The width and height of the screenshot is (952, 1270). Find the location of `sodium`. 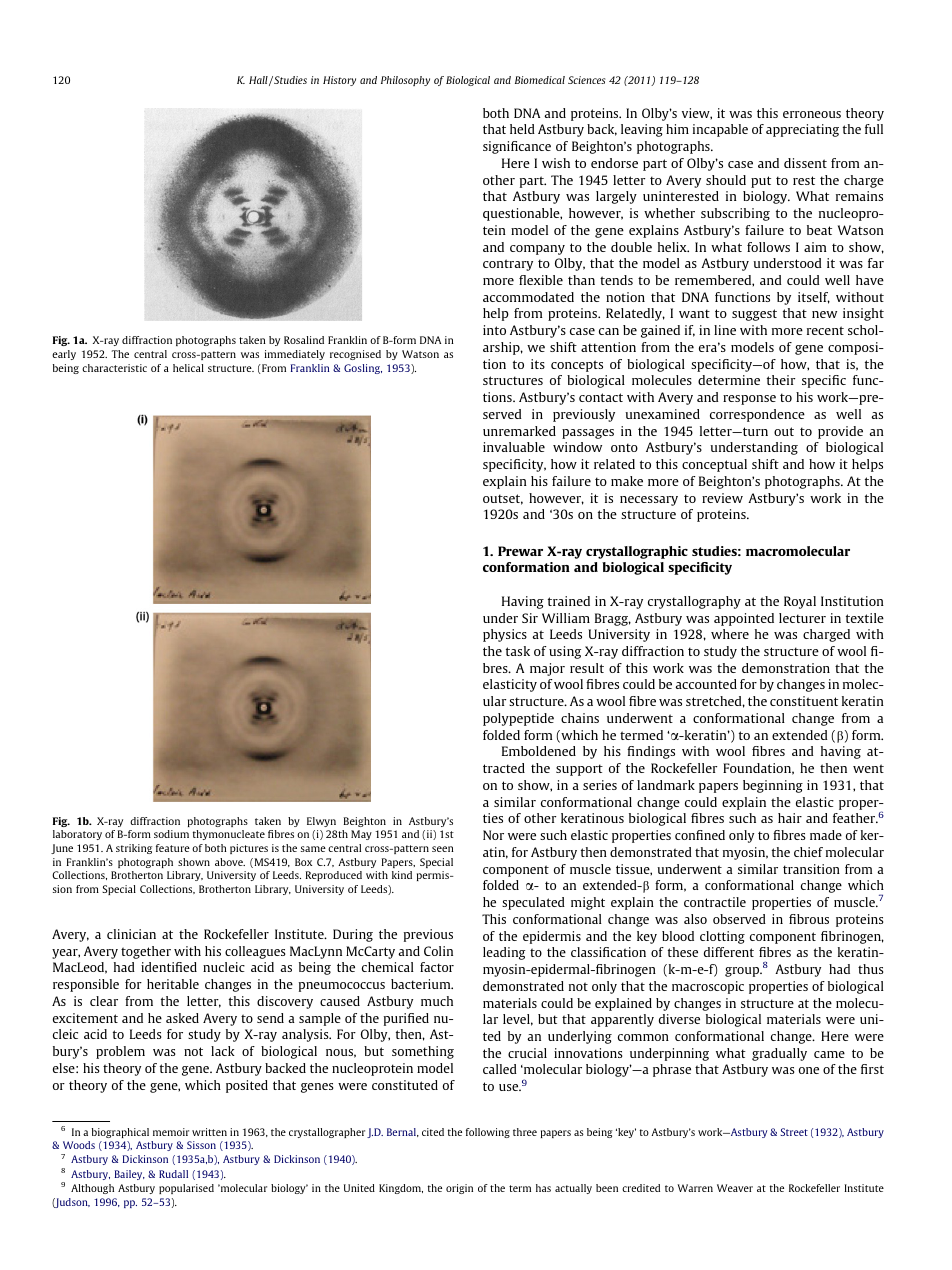

sodium is located at coordinates (171, 834).
